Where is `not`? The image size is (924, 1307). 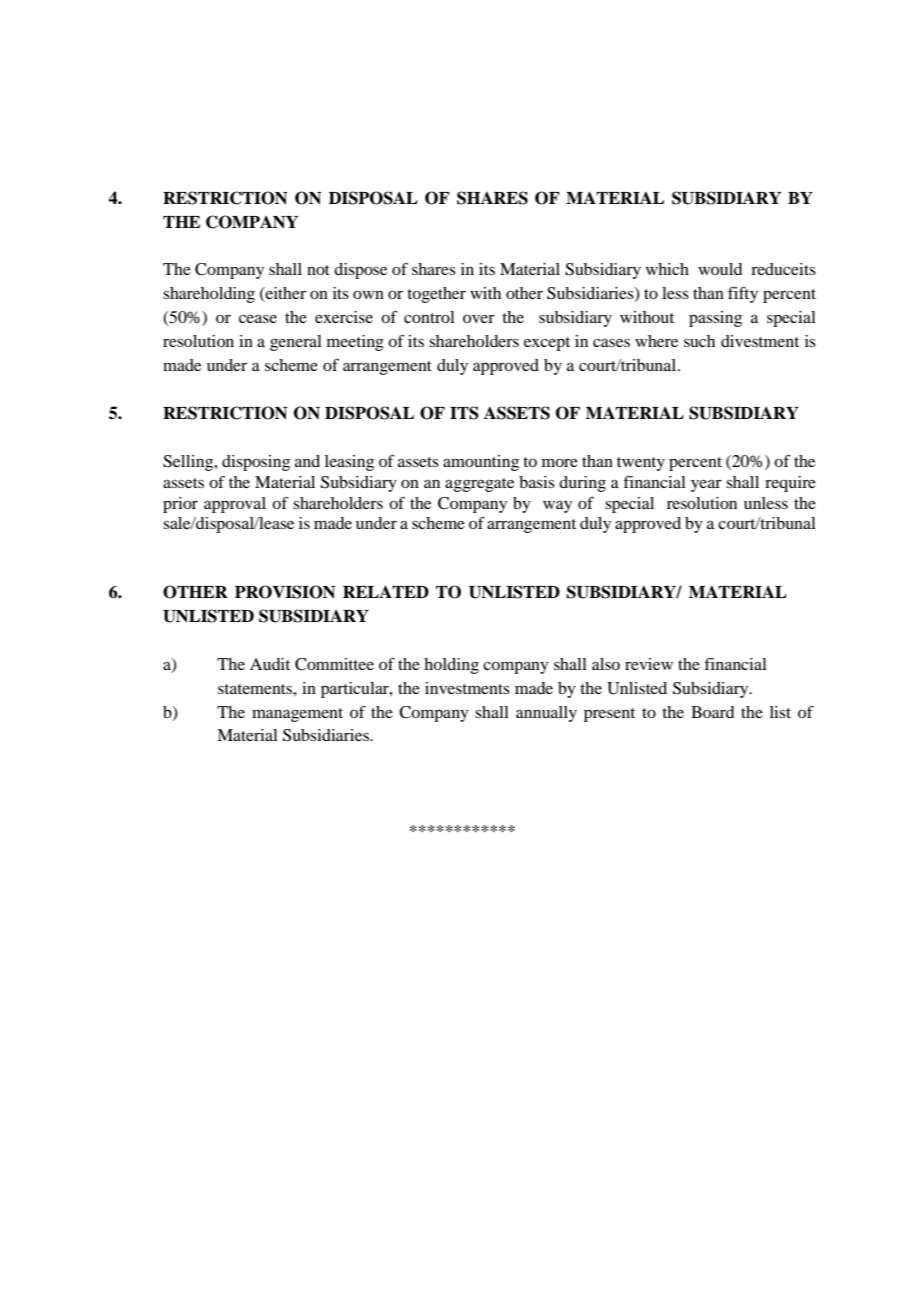
not is located at coordinates (318, 270).
